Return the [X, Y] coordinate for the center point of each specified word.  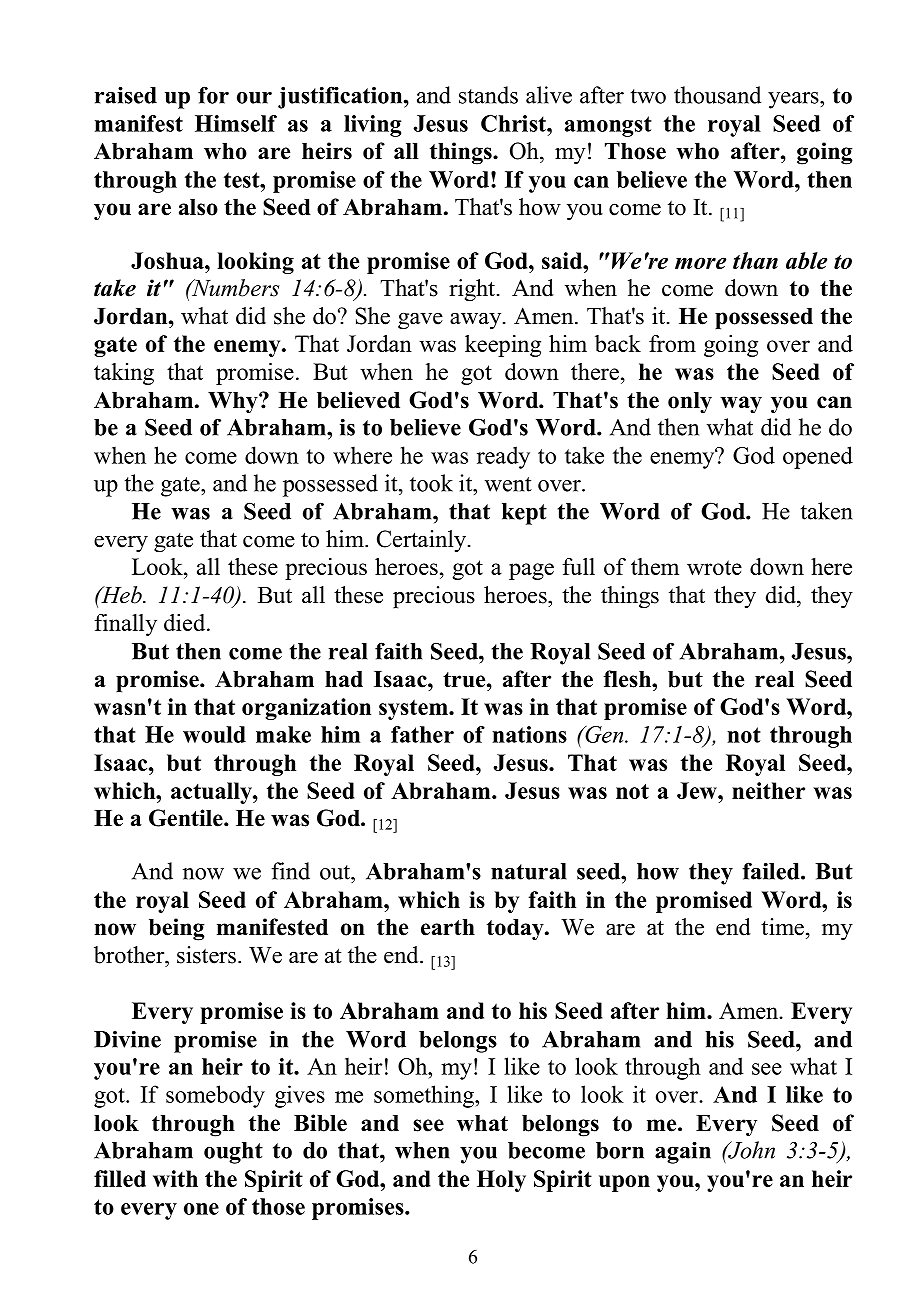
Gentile [187, 818]
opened [818, 457]
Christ [514, 123]
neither [768, 790]
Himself [236, 123]
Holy [501, 1181]
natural [528, 871]
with [175, 1178]
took [431, 483]
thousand [717, 95]
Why [234, 403]
